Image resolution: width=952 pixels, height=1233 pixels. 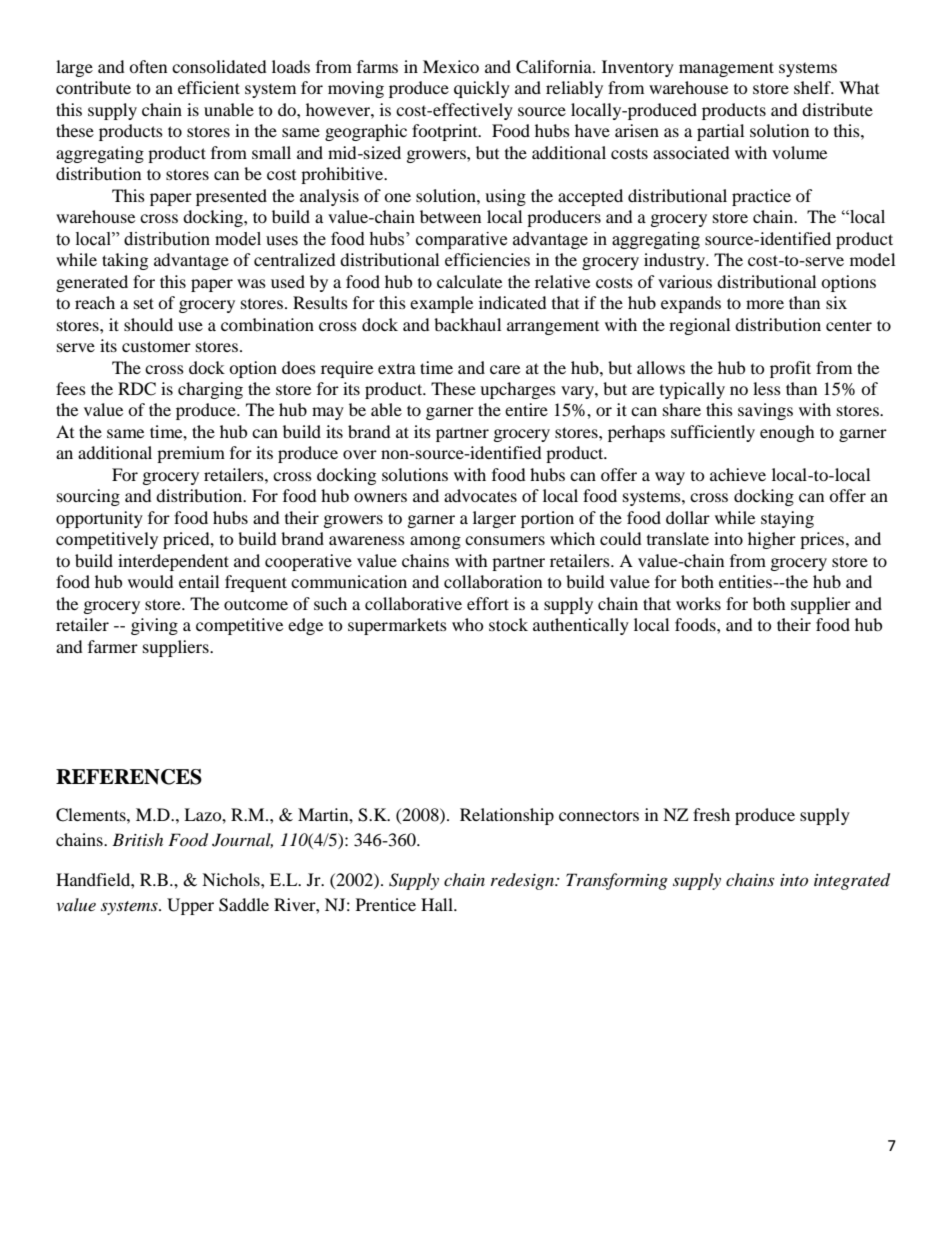 I want to click on premium, so click(x=191, y=454).
